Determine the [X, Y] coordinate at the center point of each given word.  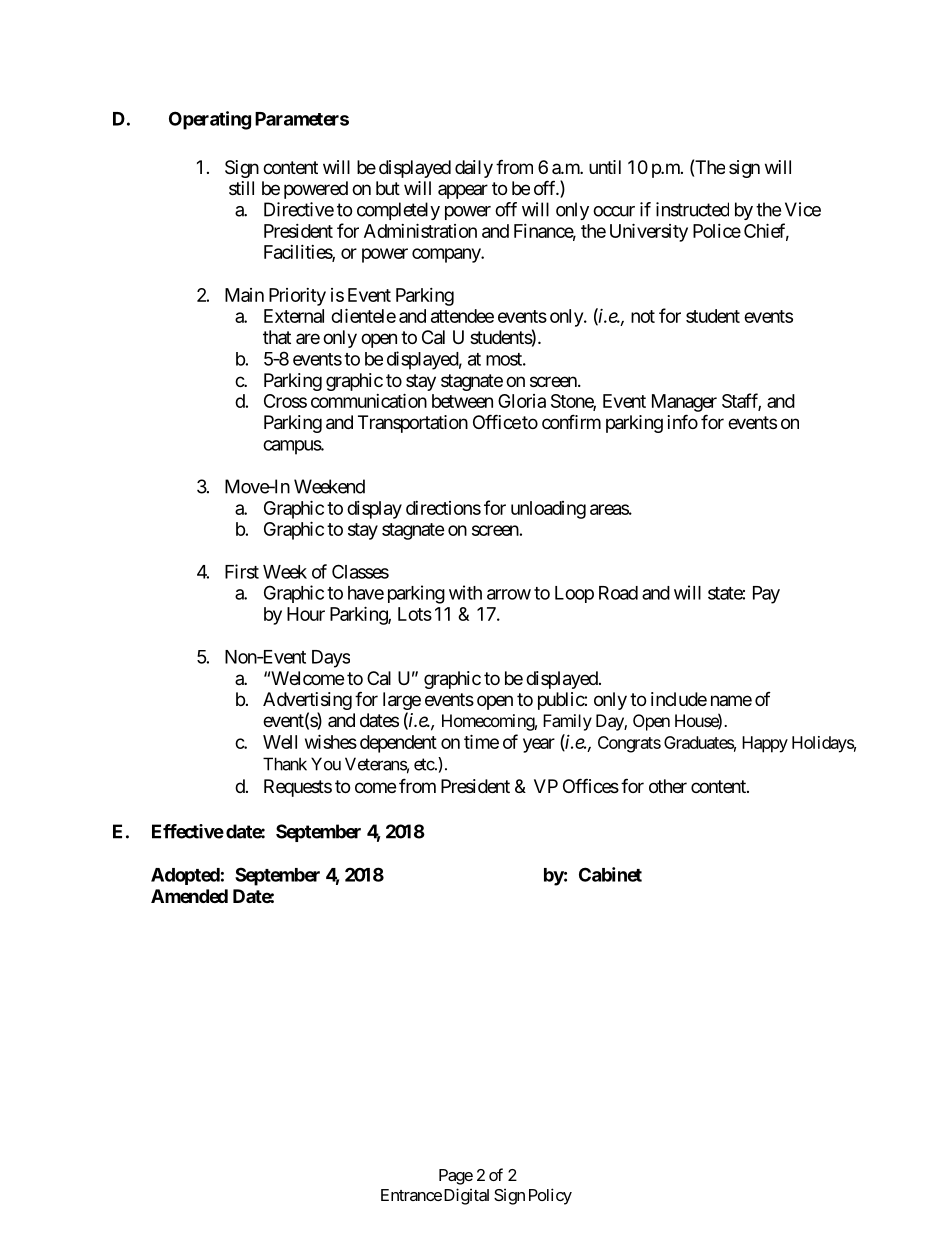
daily [474, 169]
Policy [550, 1196]
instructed [692, 209]
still [241, 188]
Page [456, 1177]
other [668, 786]
